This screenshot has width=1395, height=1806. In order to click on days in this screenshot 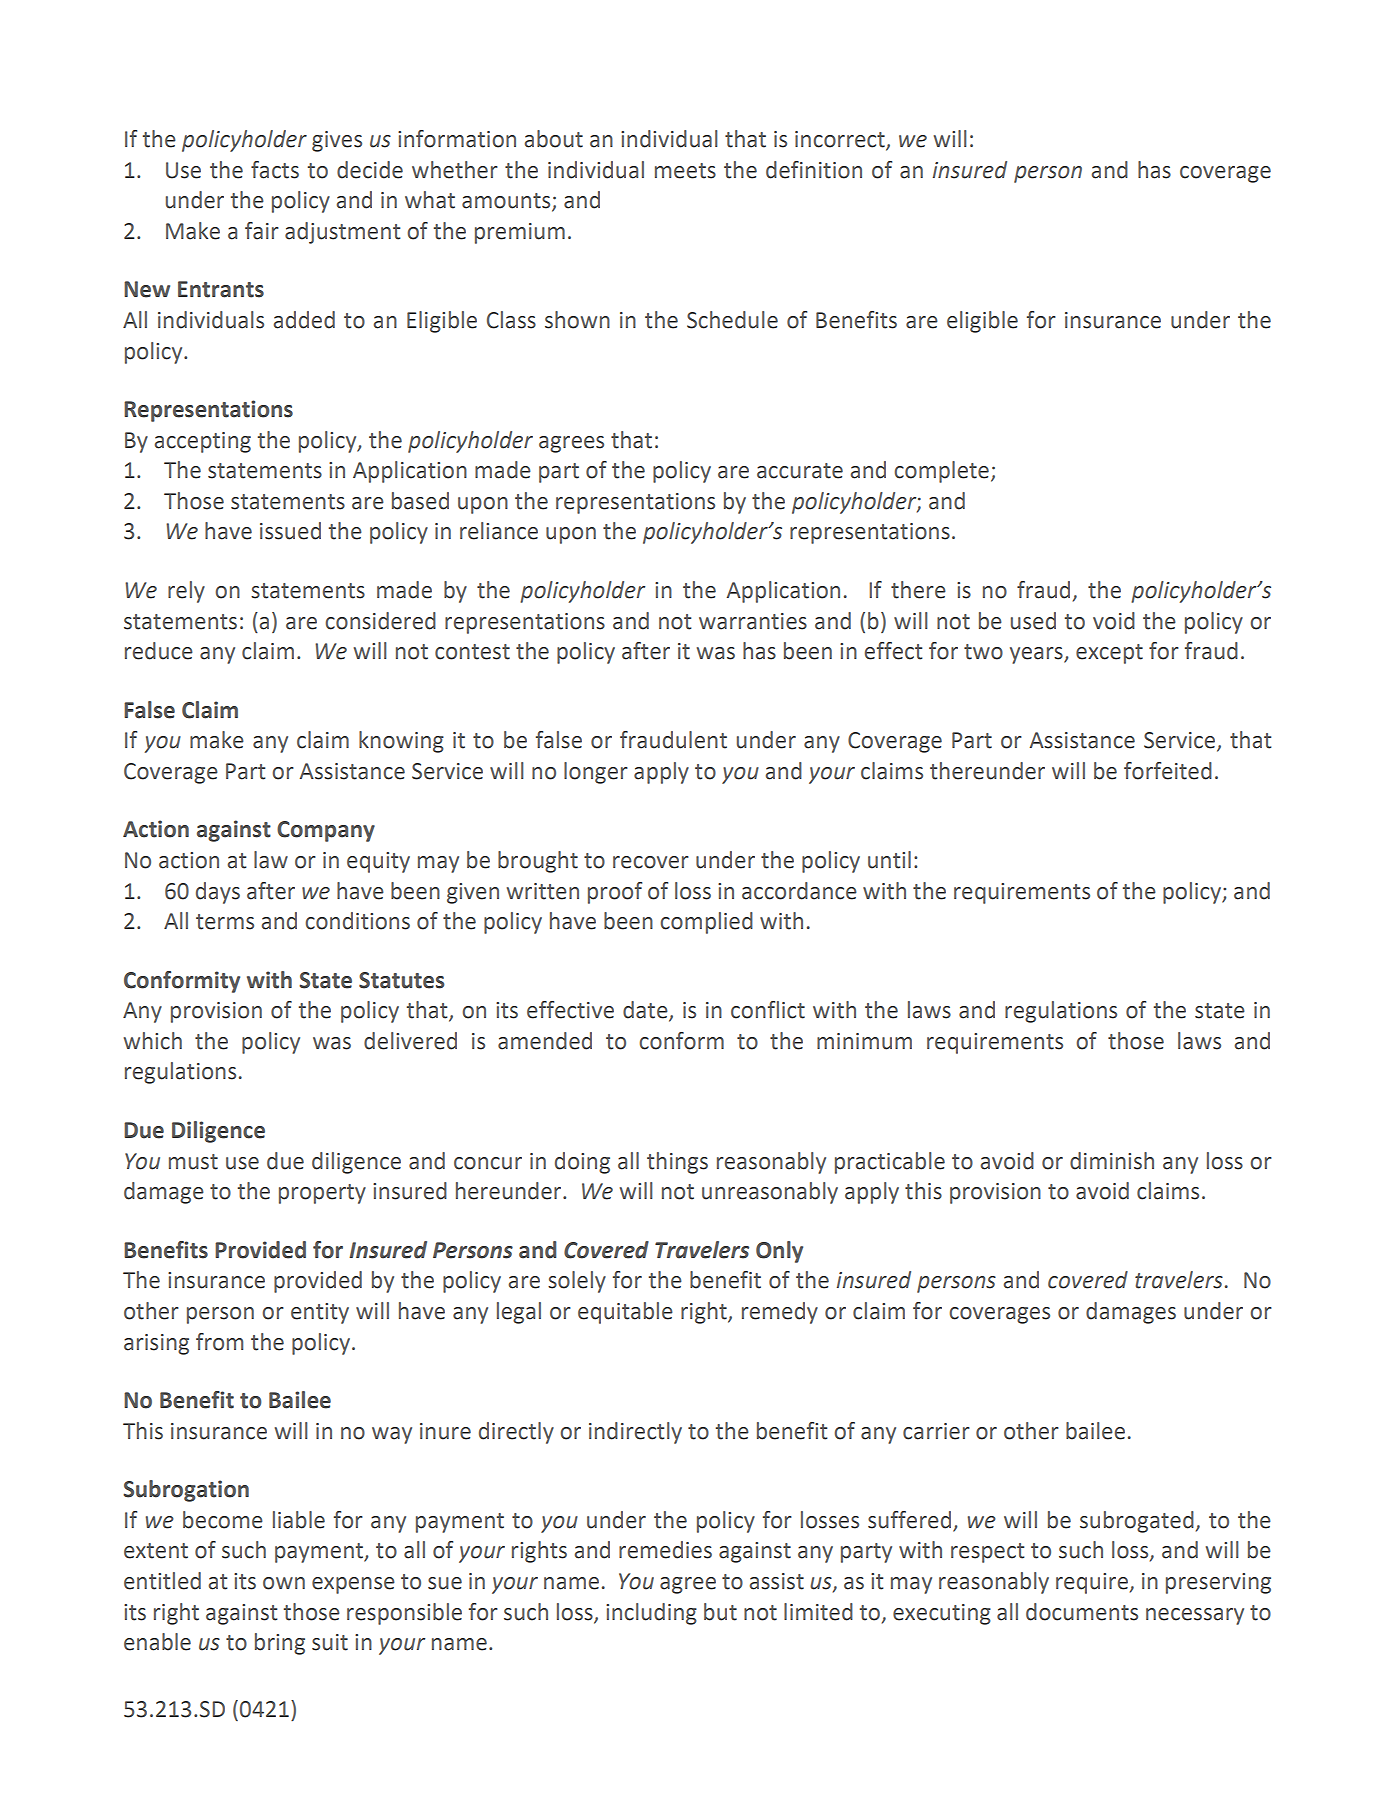, I will do `click(218, 893)`.
